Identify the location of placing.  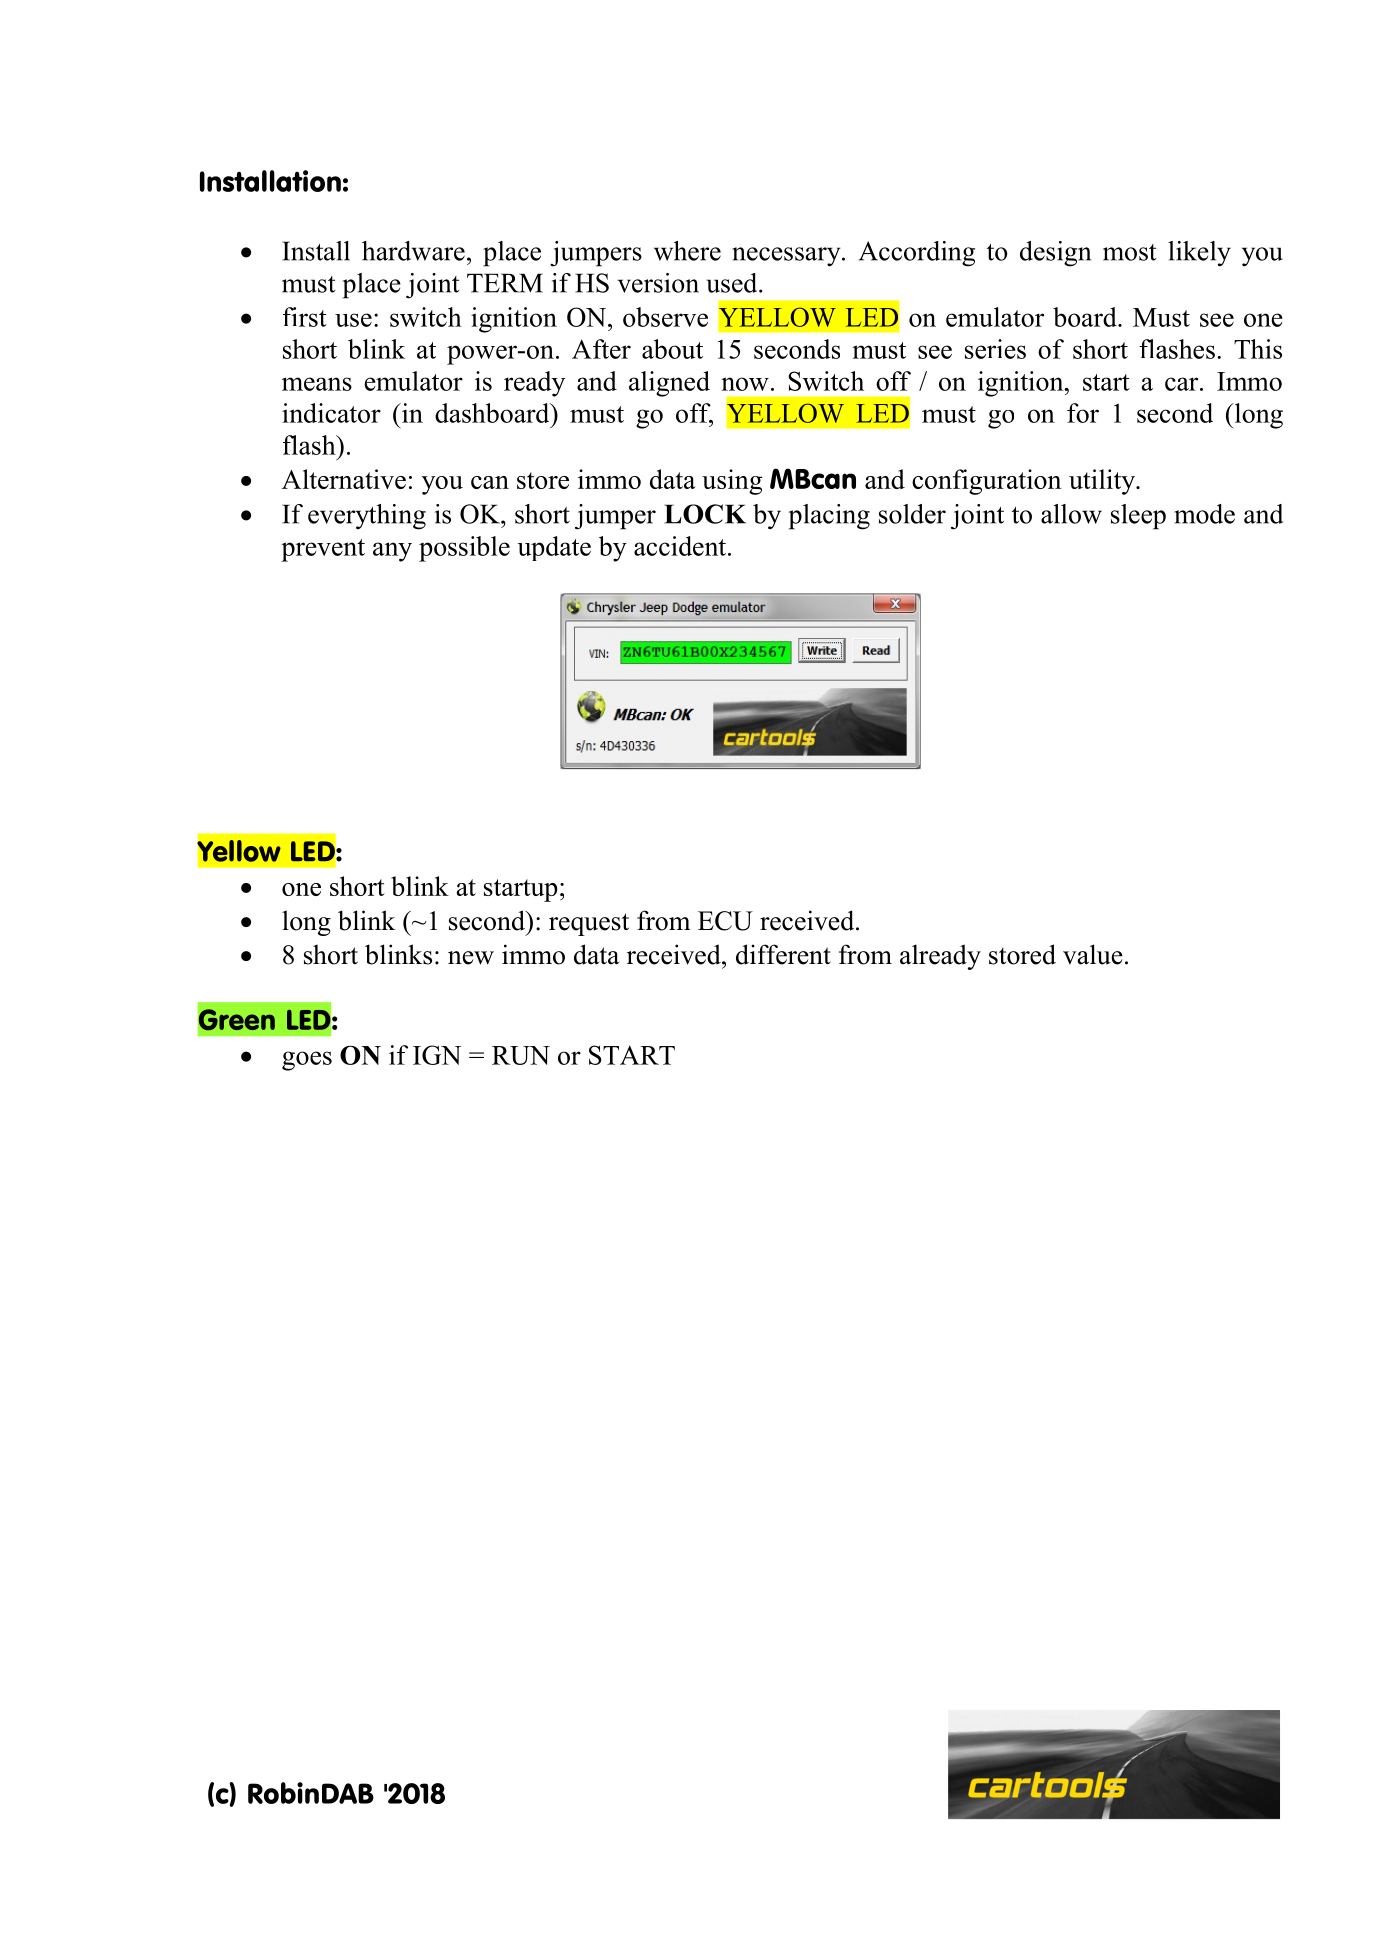
(829, 517).
